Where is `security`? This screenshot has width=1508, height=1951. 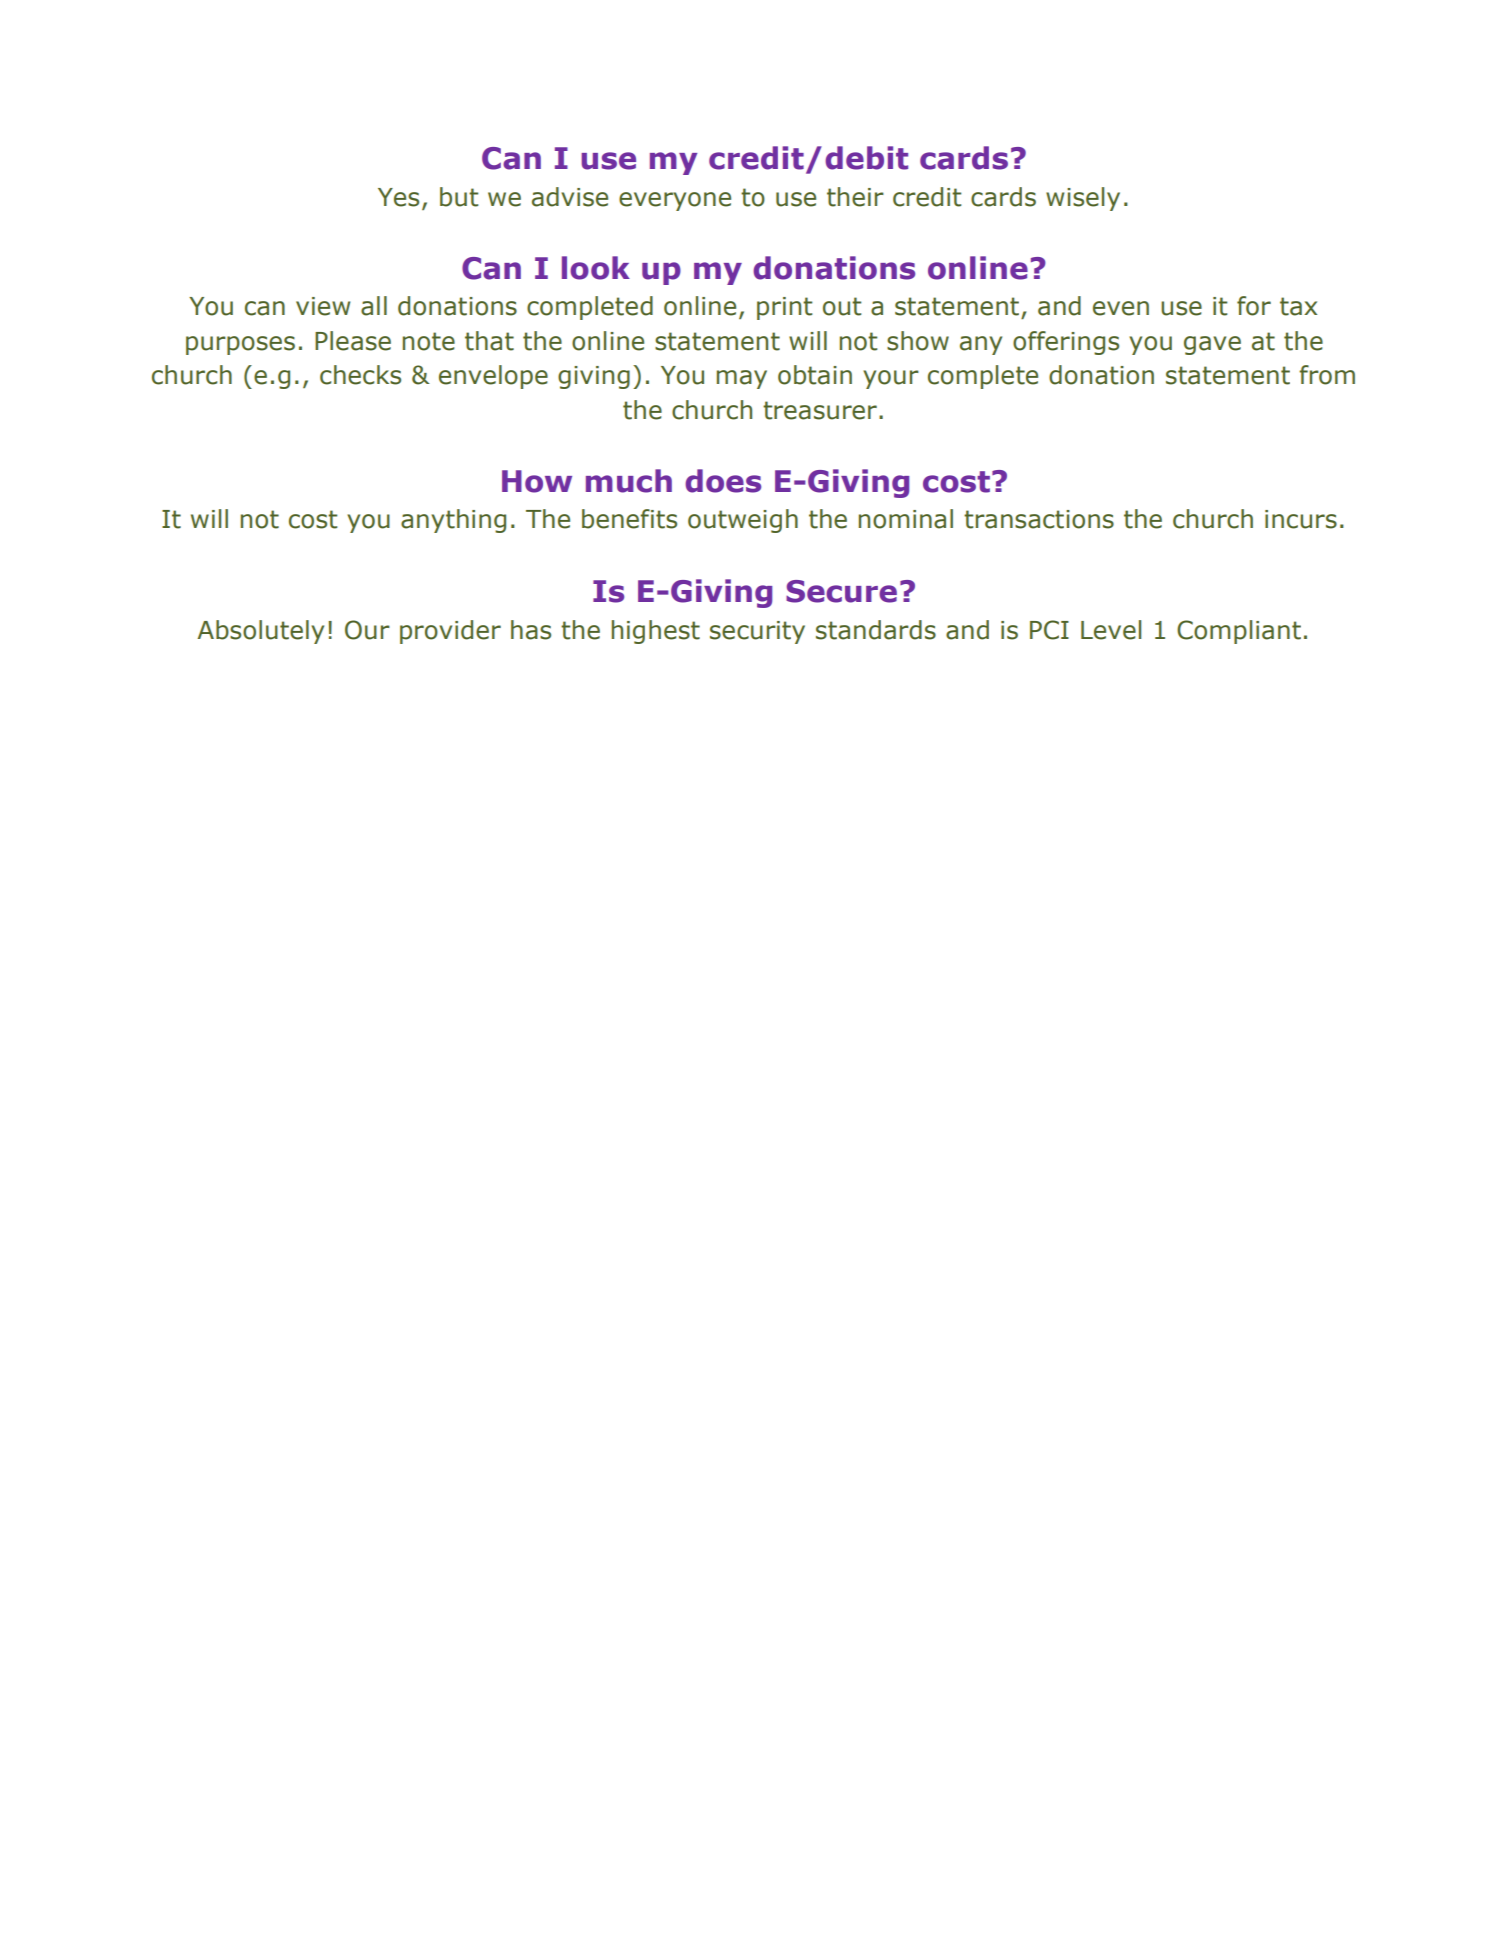 security is located at coordinates (757, 632).
